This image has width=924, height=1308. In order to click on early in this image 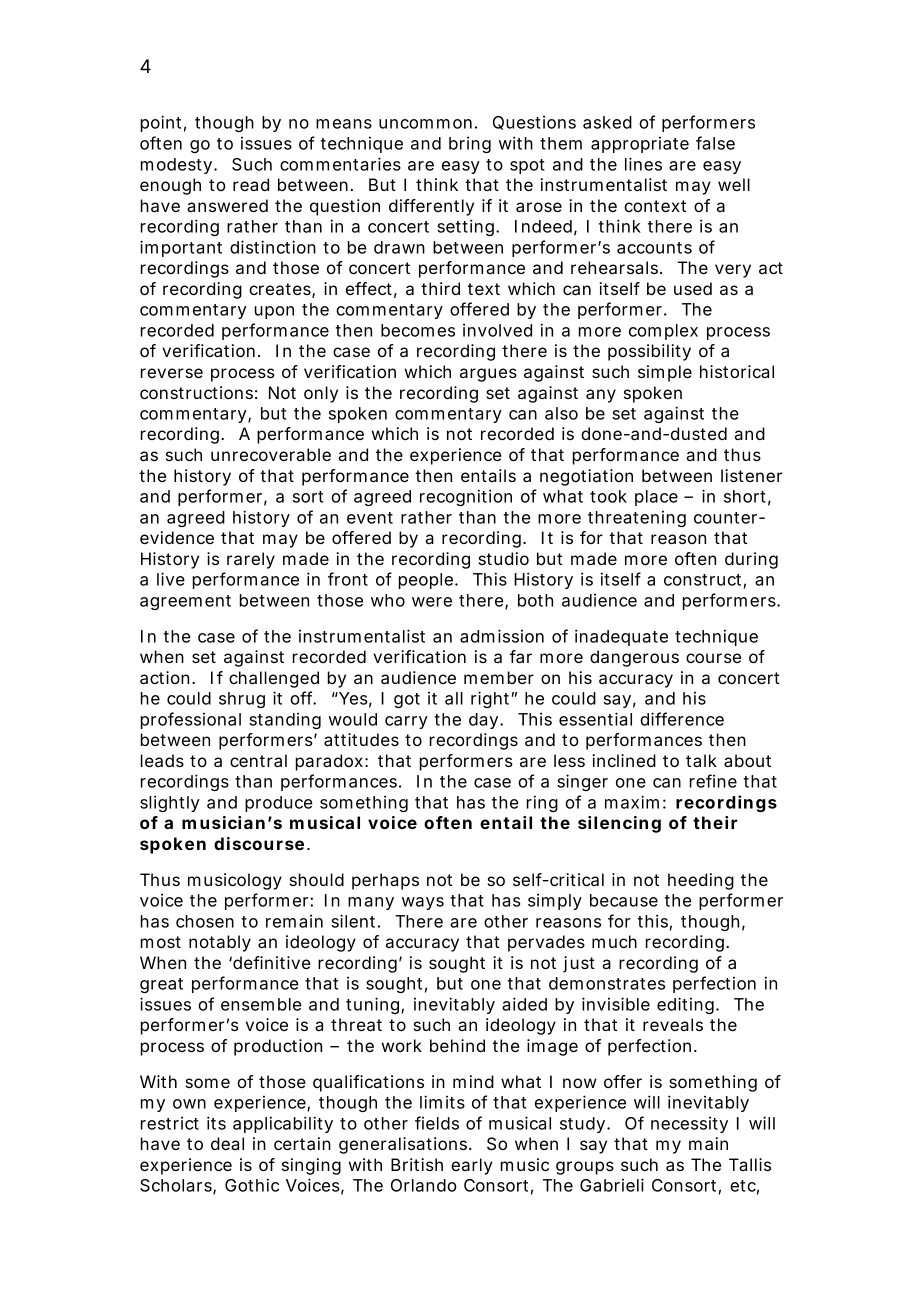, I will do `click(472, 1166)`.
